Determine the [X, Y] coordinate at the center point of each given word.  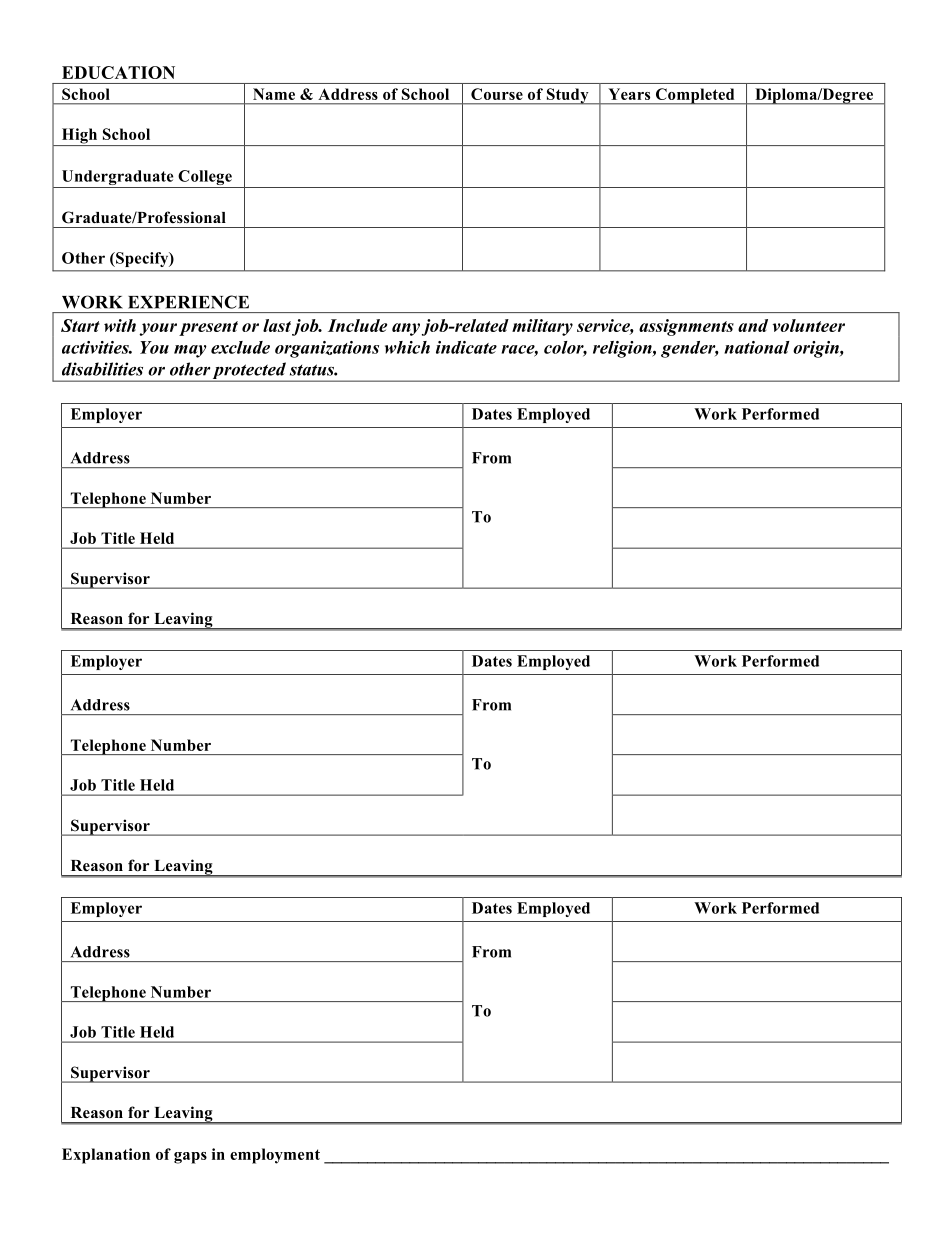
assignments [686, 327]
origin [817, 349]
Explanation [106, 1156]
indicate [466, 347]
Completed [695, 96]
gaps [190, 1158]
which [407, 347]
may [190, 351]
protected [249, 372]
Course [497, 94]
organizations [327, 349]
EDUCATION [118, 72]
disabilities [102, 369]
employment [275, 1156]
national [757, 347]
